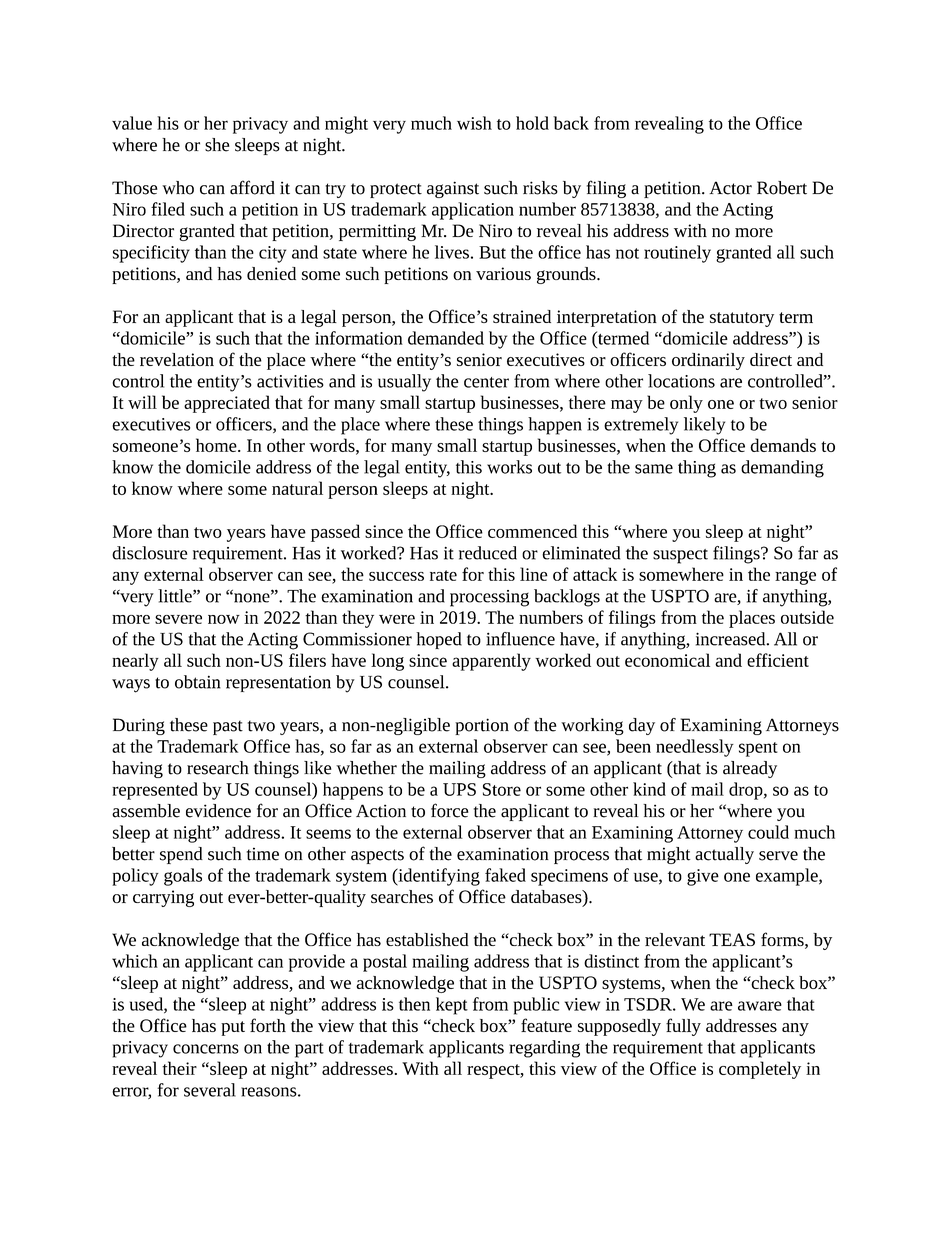 The height and width of the screenshot is (1233, 952). I want to click on suspect, so click(680, 556).
